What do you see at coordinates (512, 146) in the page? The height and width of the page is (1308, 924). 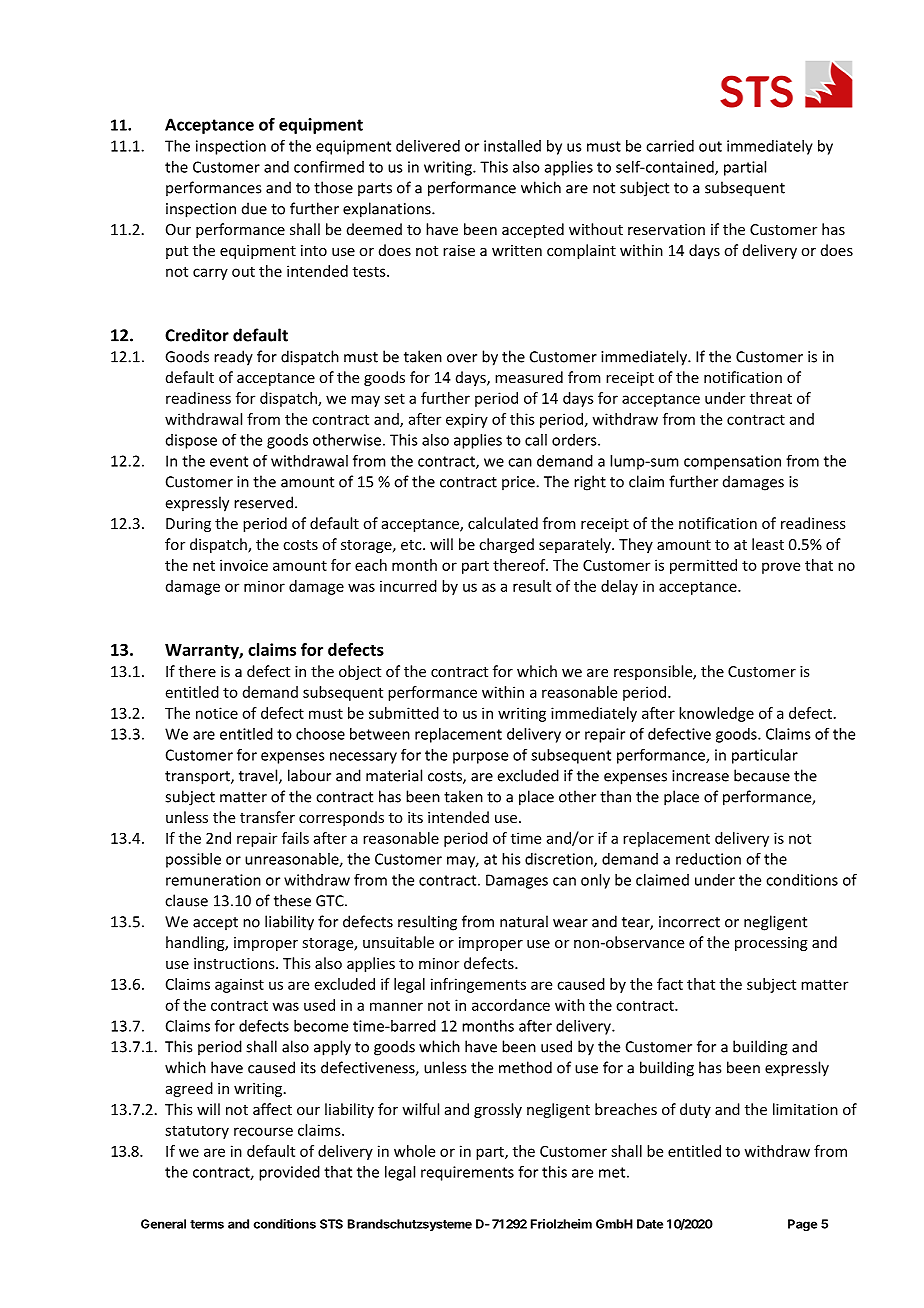 I see `installed` at bounding box center [512, 146].
